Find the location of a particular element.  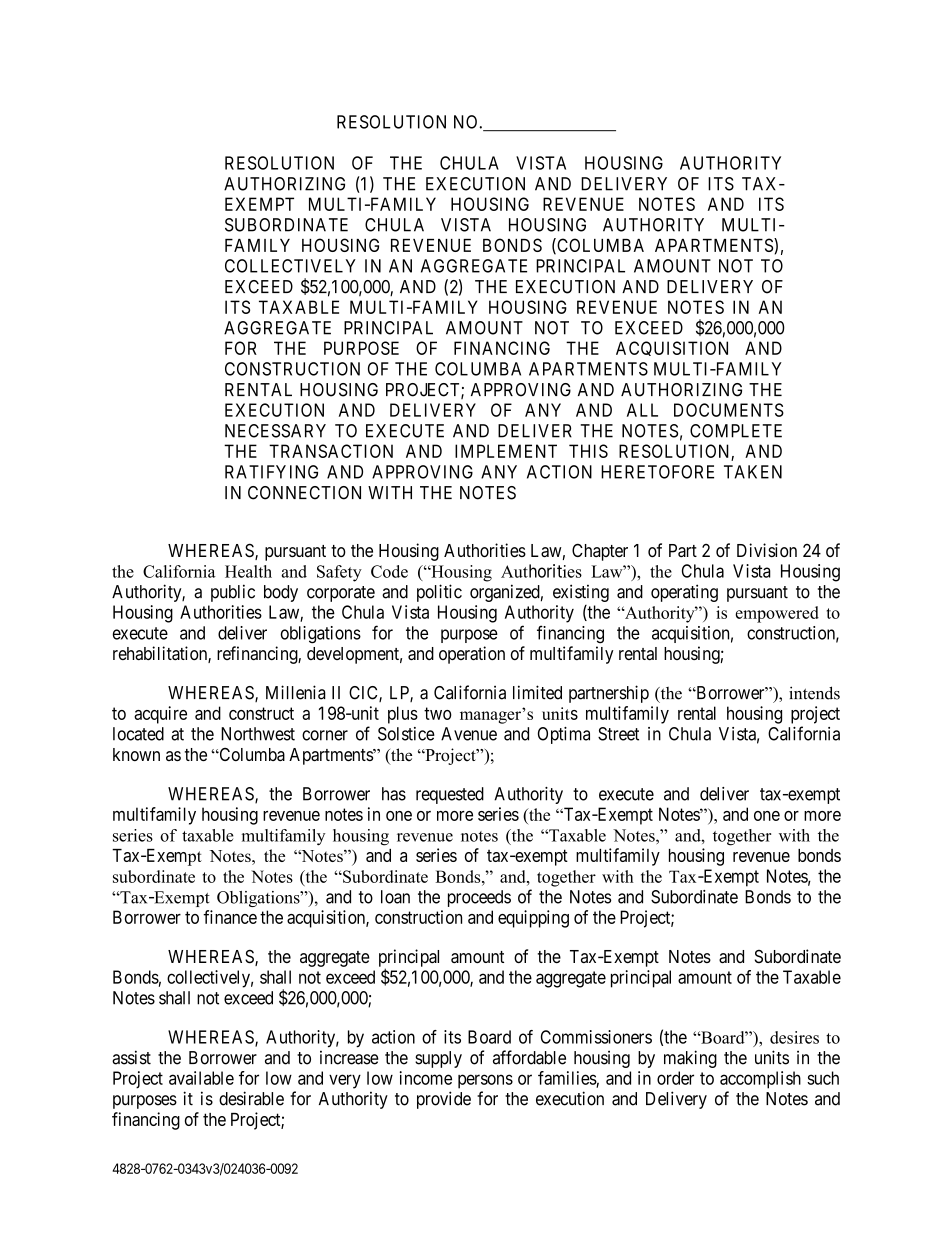

Avenue is located at coordinates (469, 734).
